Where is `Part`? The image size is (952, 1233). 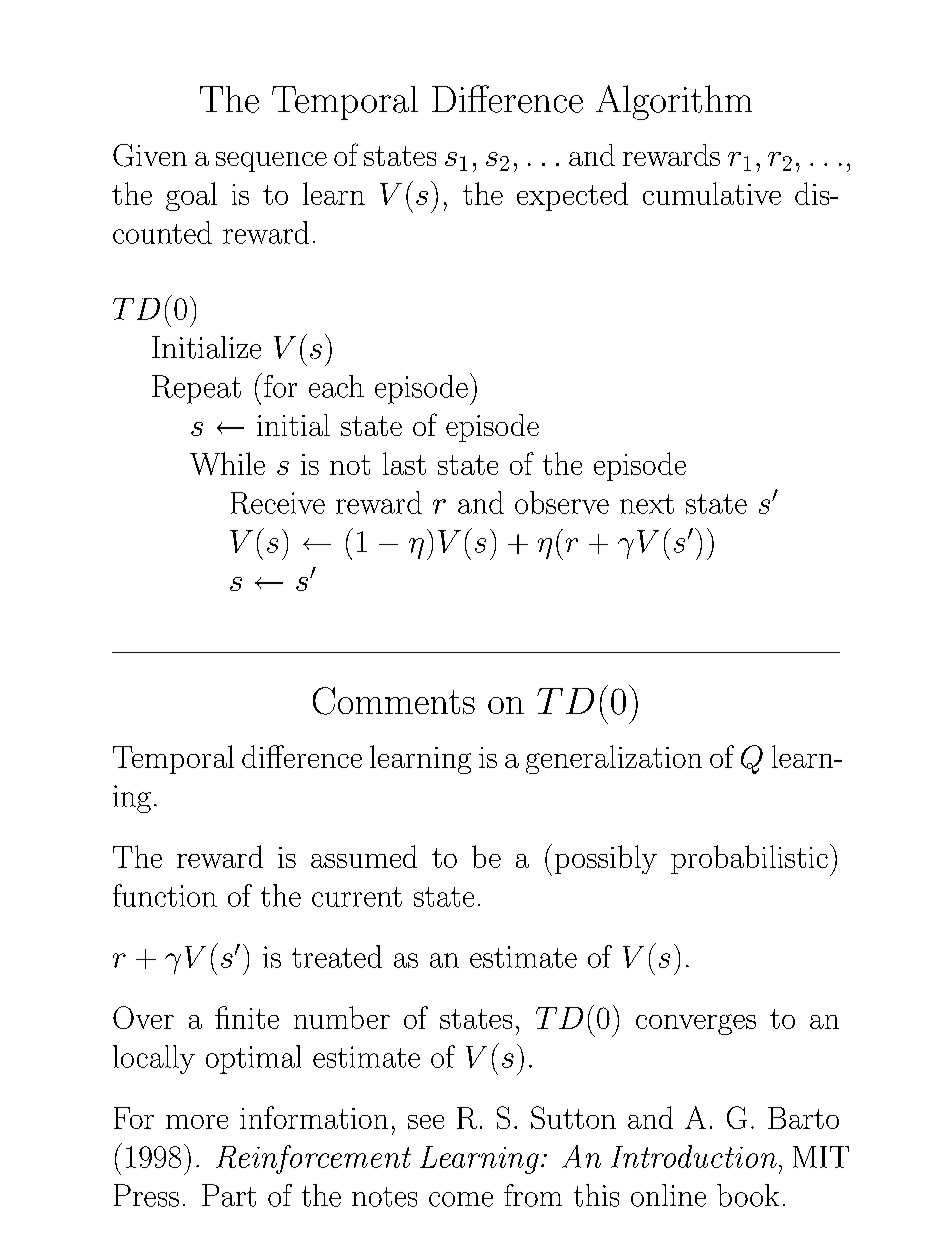 Part is located at coordinates (229, 1195).
